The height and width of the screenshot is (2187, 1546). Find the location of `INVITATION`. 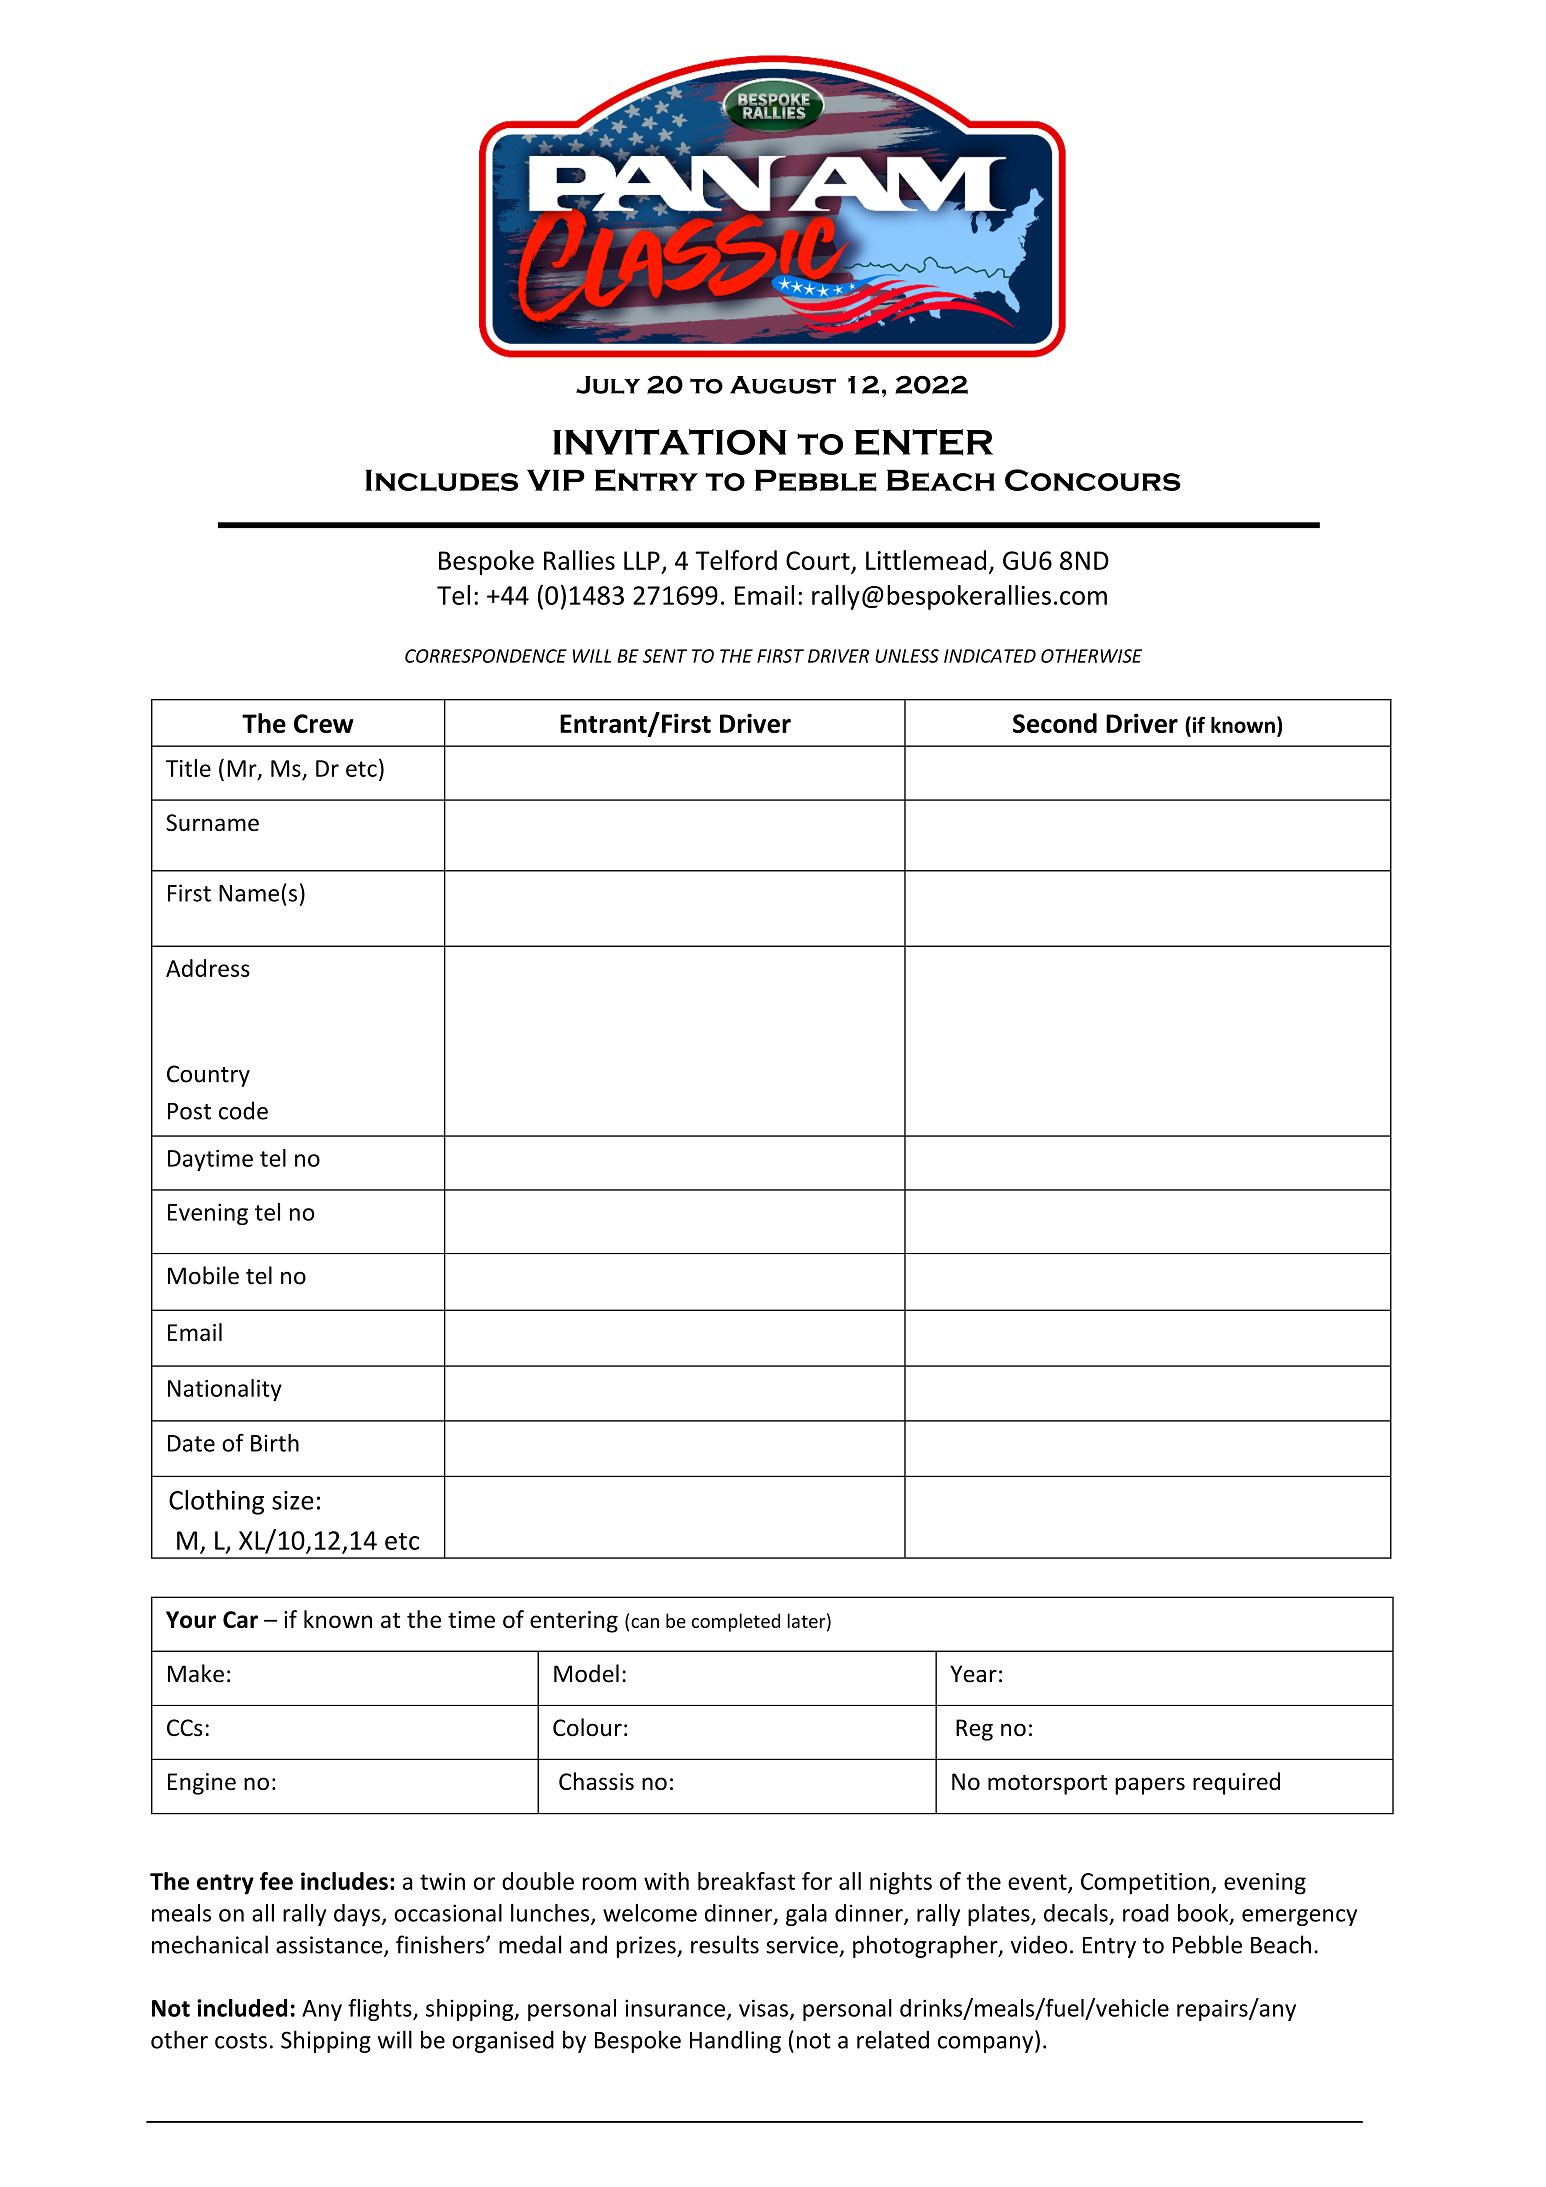

INVITATION is located at coordinates (669, 442).
